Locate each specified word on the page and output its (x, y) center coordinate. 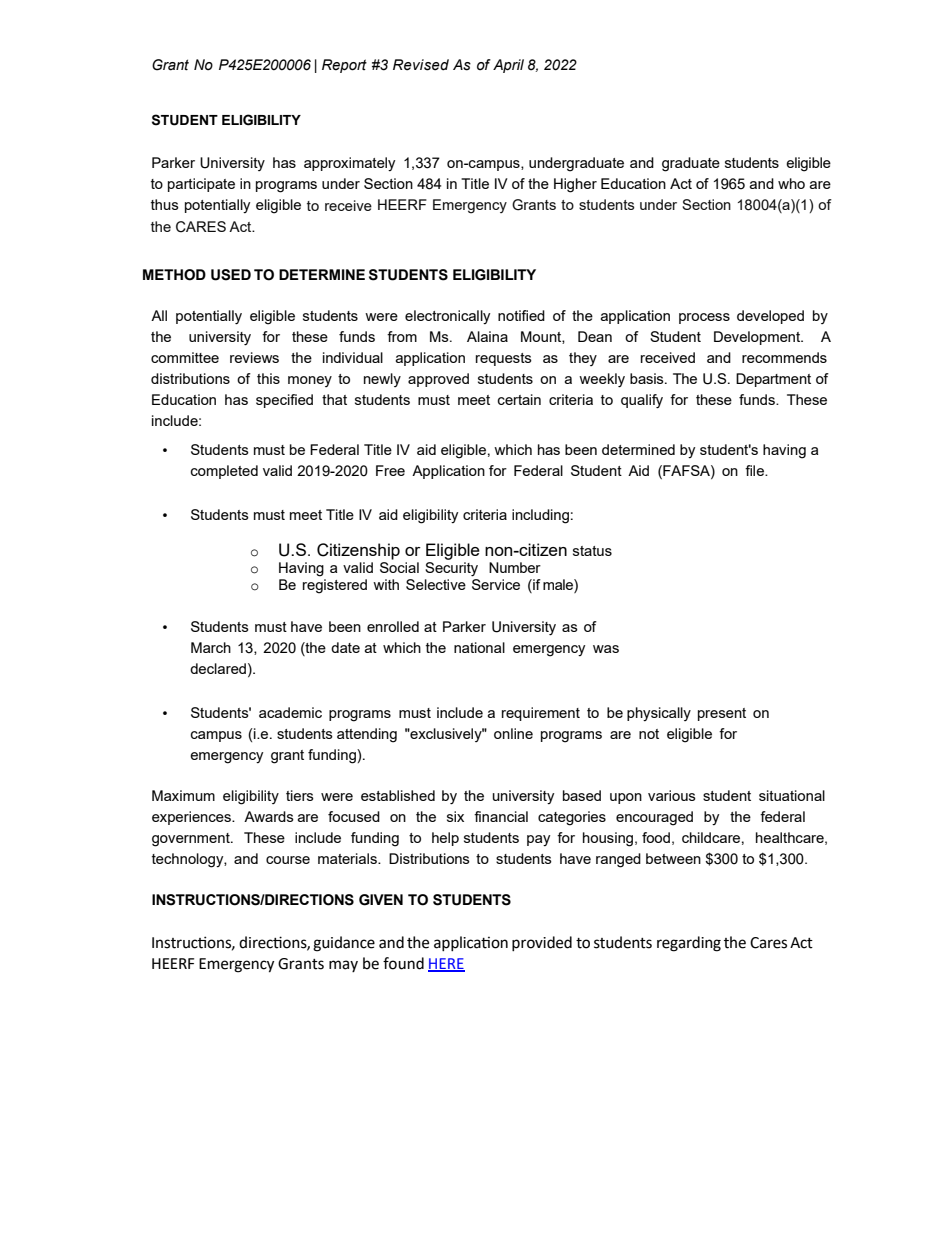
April (508, 66)
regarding (689, 944)
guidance (344, 944)
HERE (446, 964)
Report (344, 66)
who (791, 183)
